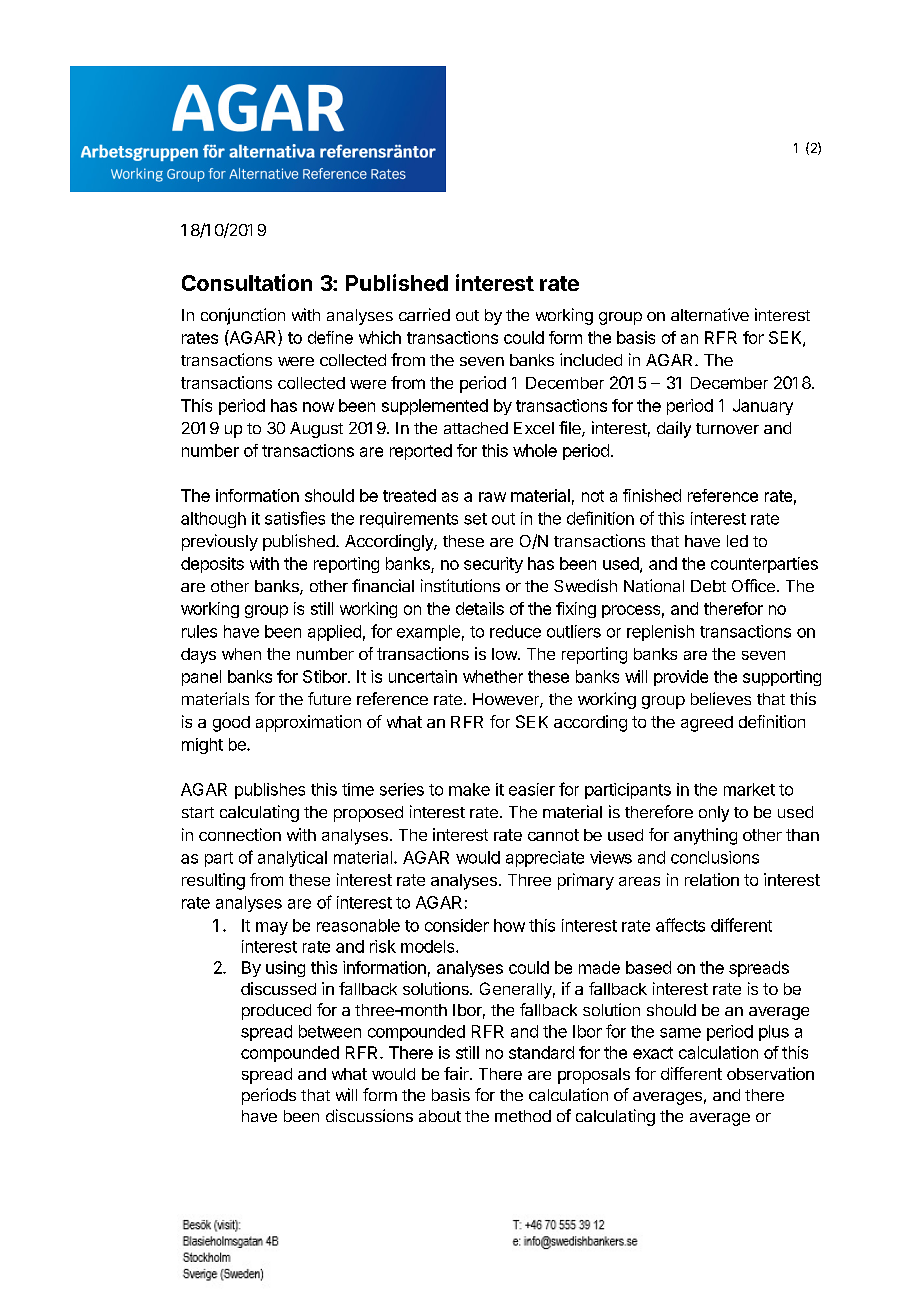 The image size is (924, 1308). What do you see at coordinates (523, 1116) in the screenshot?
I see `method` at bounding box center [523, 1116].
